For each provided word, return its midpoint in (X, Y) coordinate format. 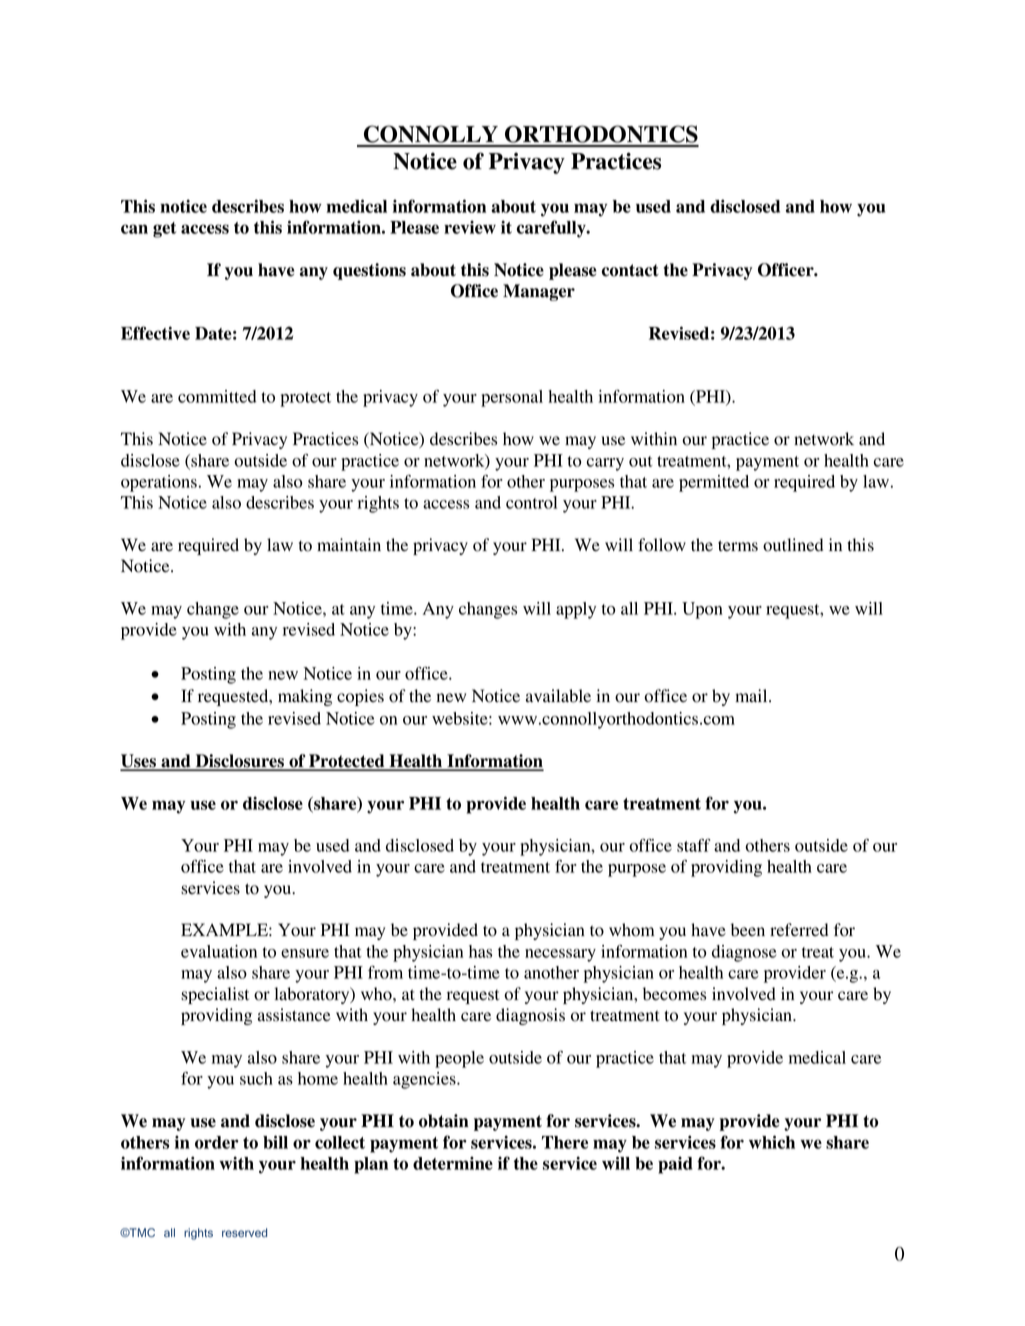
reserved (244, 1232)
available (558, 696)
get (164, 230)
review (470, 227)
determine (453, 1163)
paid (675, 1165)
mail (752, 695)
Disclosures (239, 762)
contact (630, 270)
